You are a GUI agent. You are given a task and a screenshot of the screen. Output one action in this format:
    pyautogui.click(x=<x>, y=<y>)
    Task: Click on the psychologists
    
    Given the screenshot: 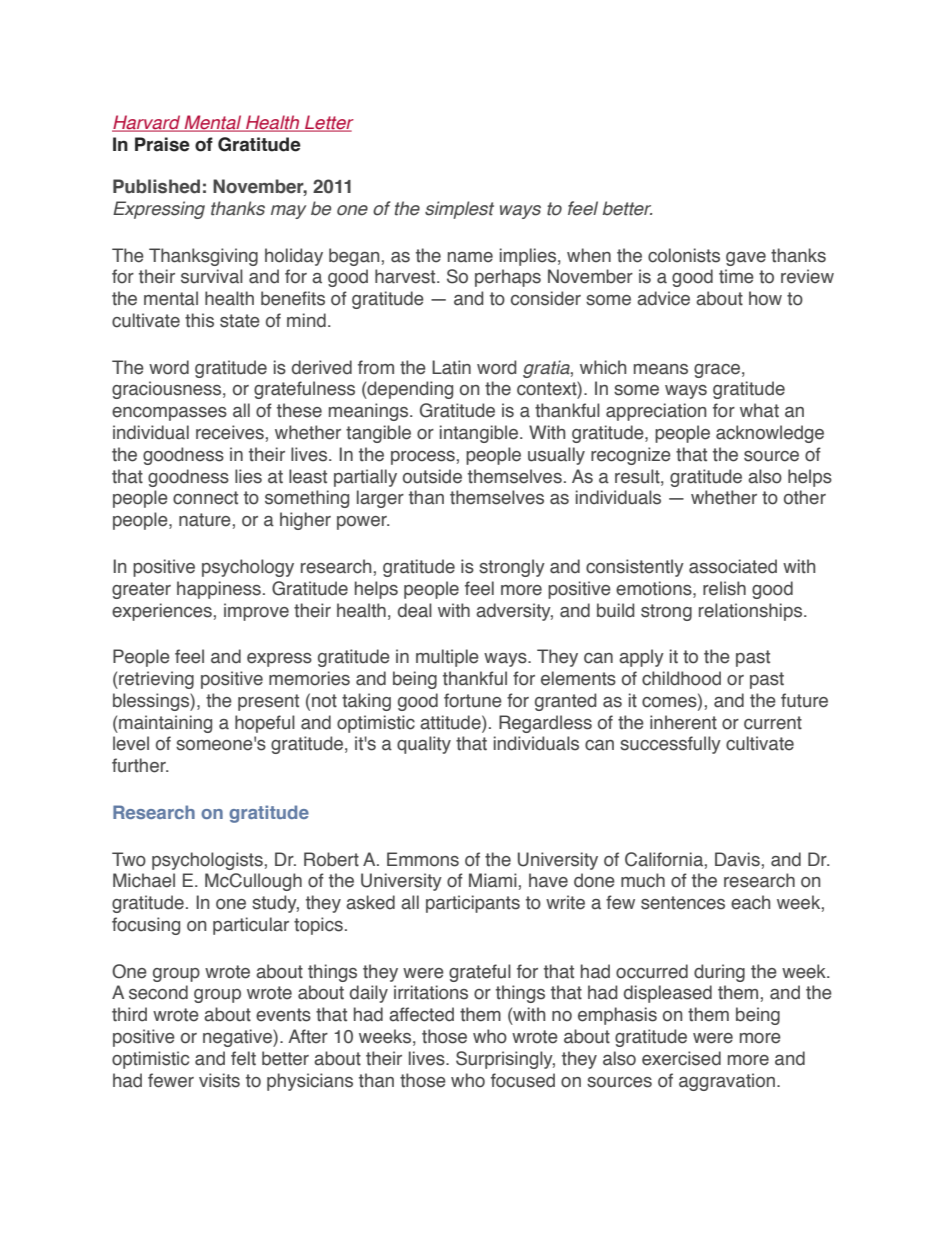 What is the action you would take?
    pyautogui.click(x=207, y=861)
